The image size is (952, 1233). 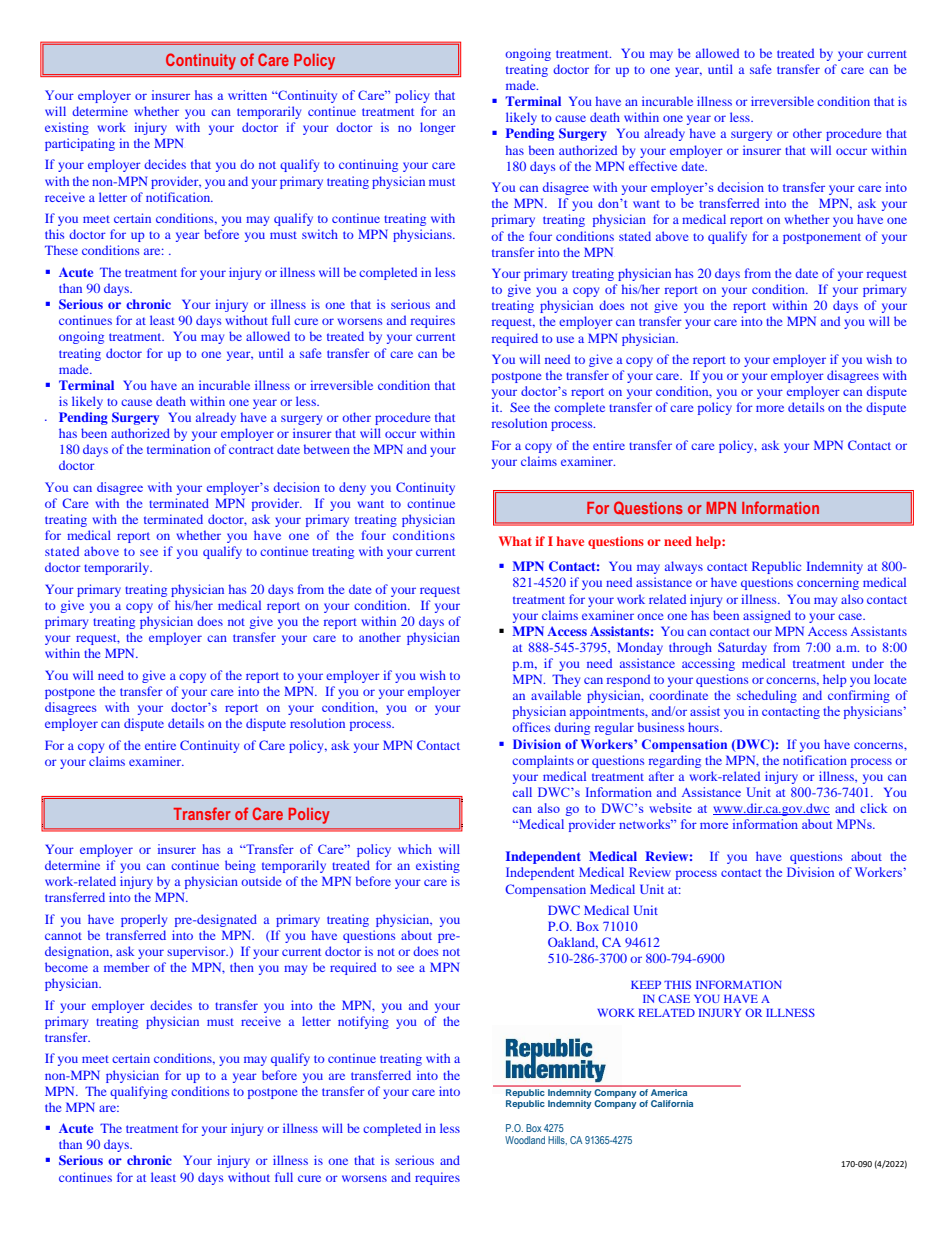 I want to click on being, so click(x=240, y=866).
